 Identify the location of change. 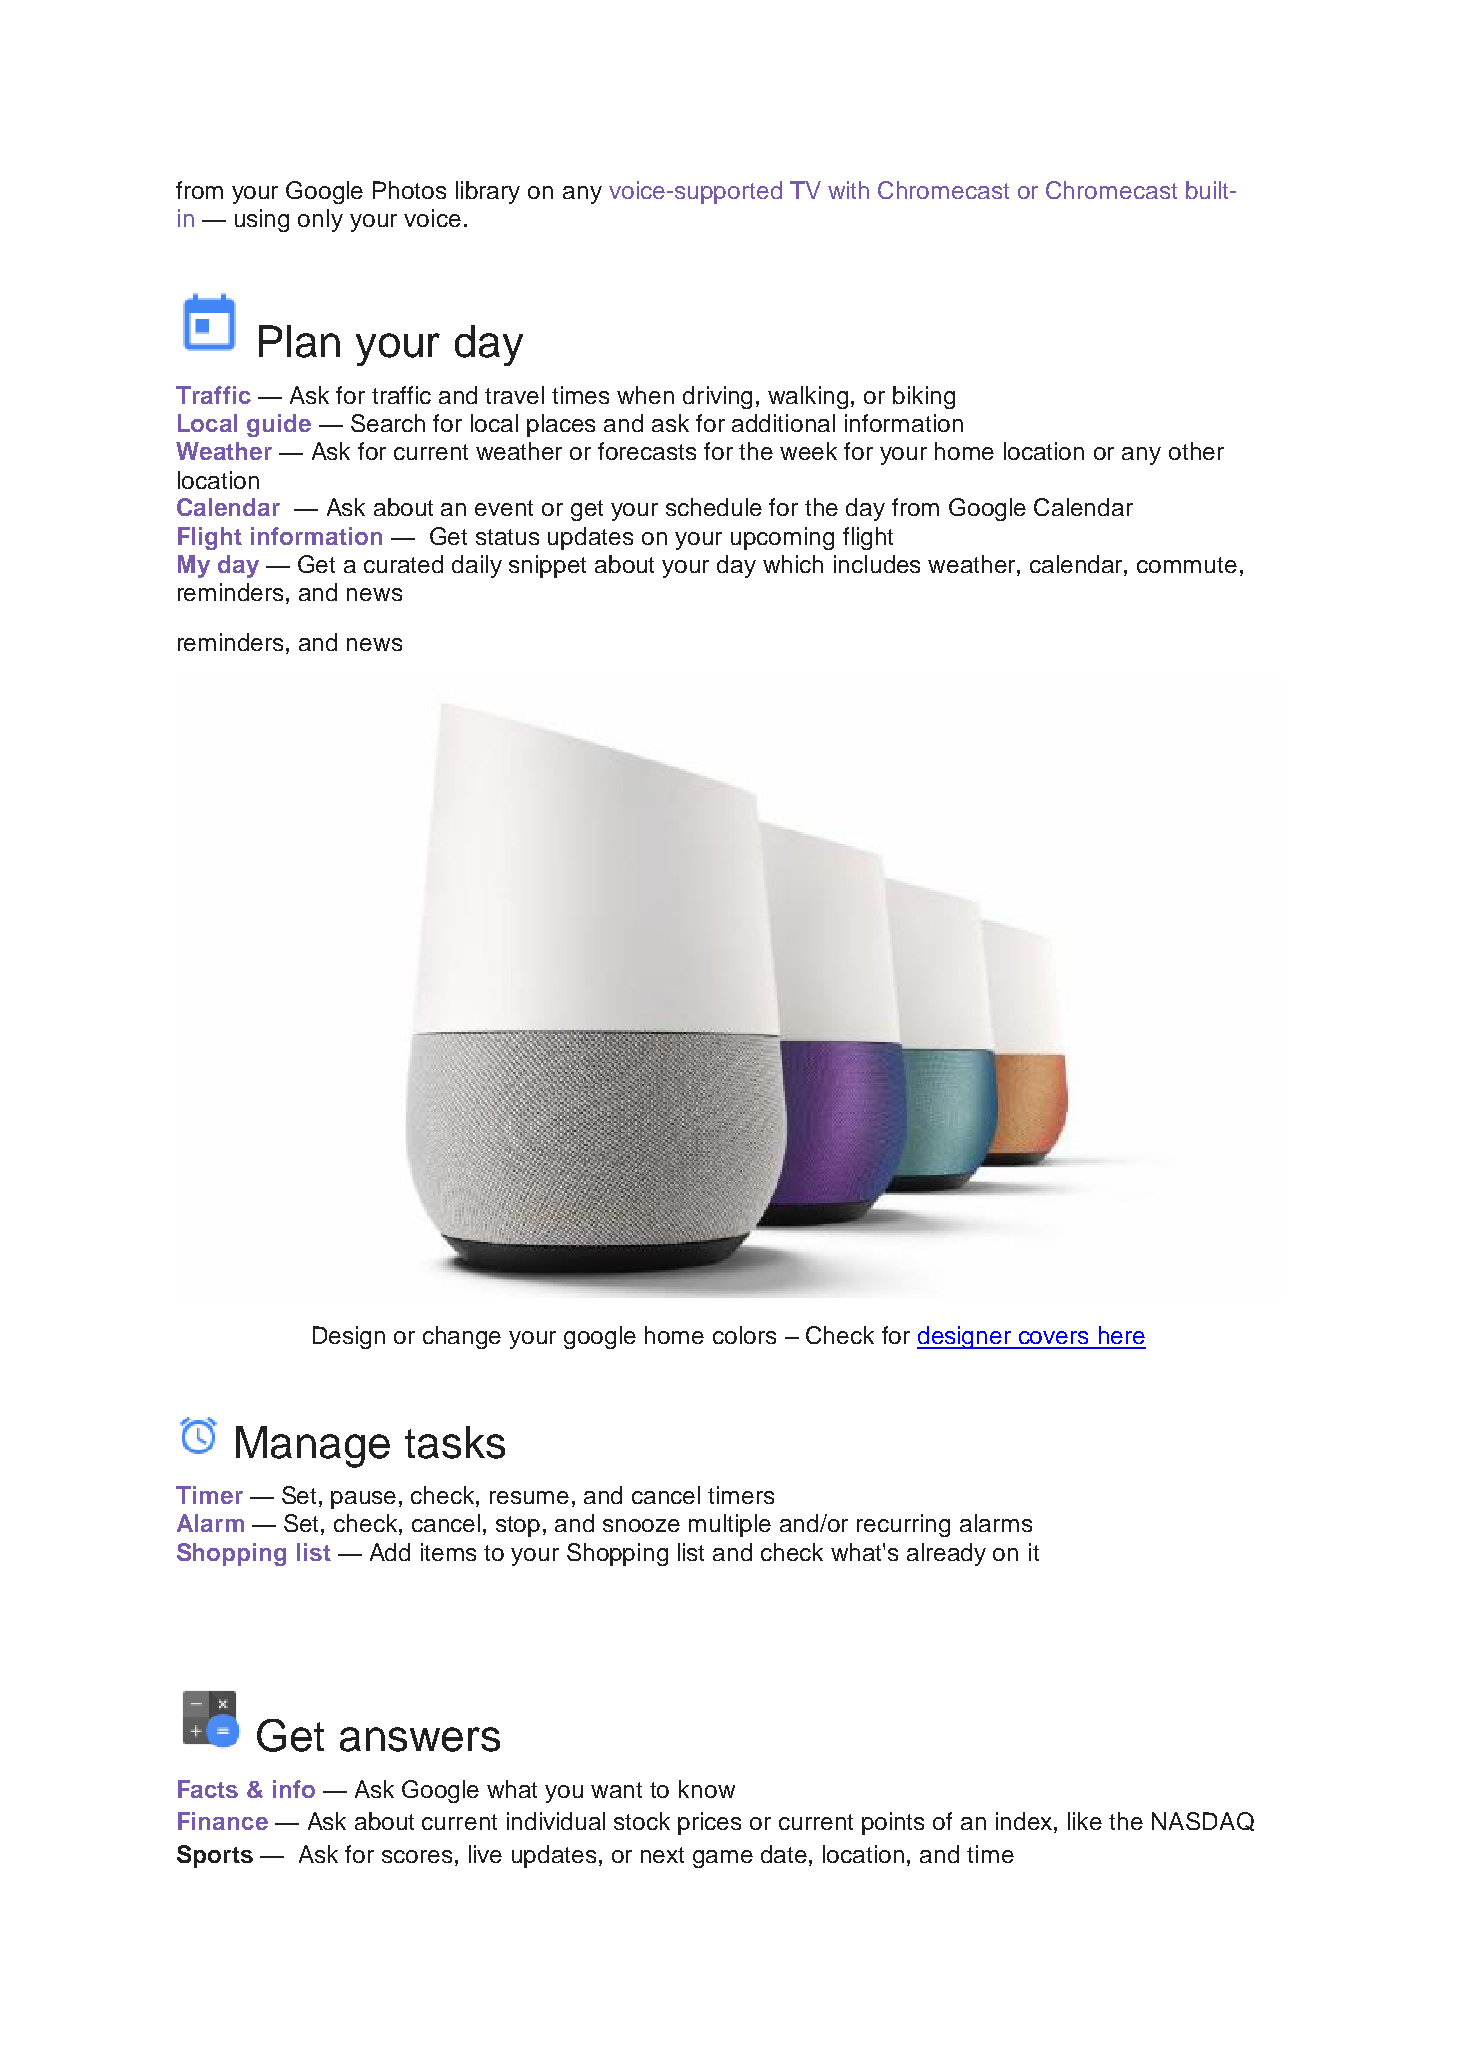
(462, 1337).
